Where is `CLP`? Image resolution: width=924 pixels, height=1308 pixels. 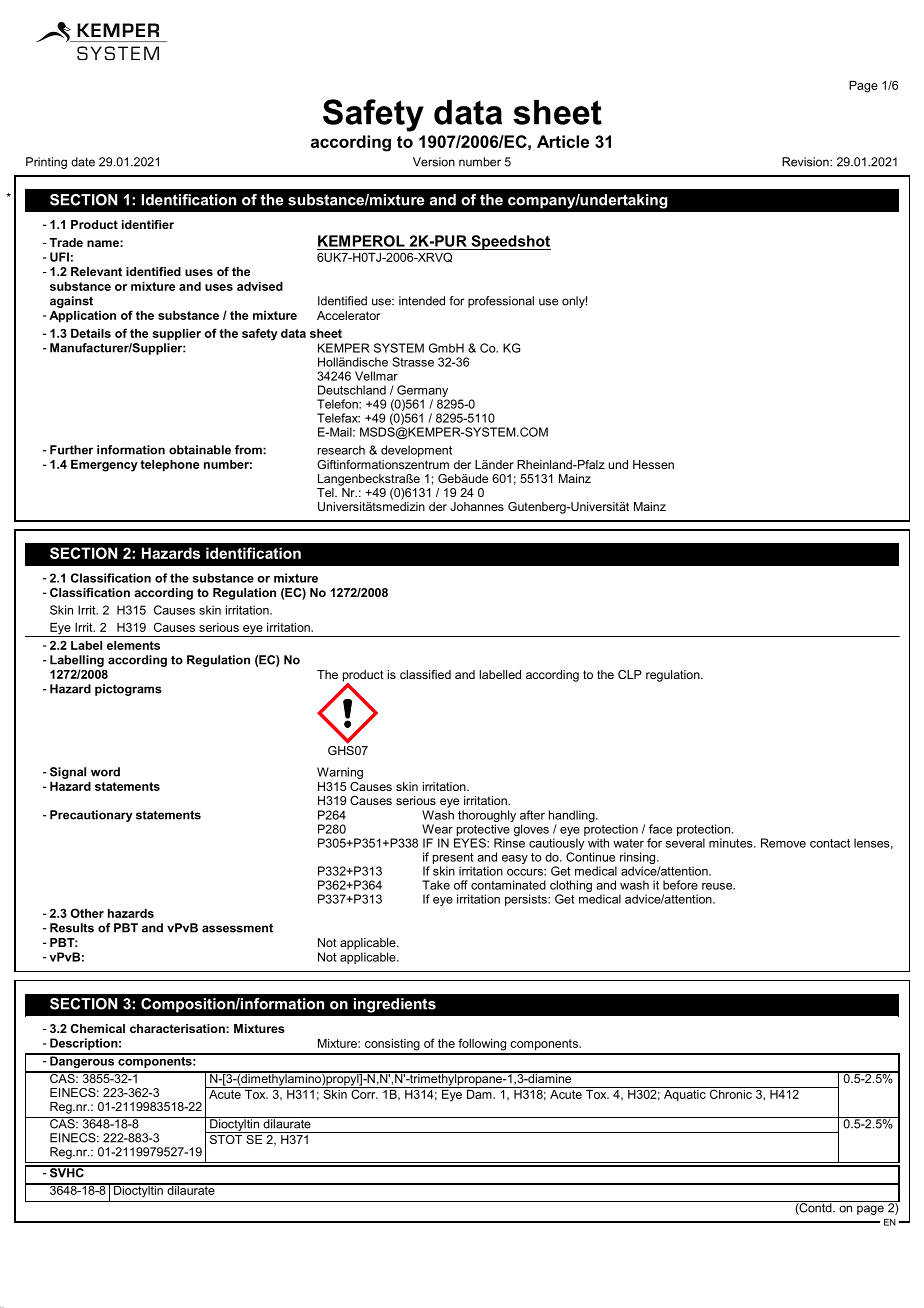
CLP is located at coordinates (630, 674).
